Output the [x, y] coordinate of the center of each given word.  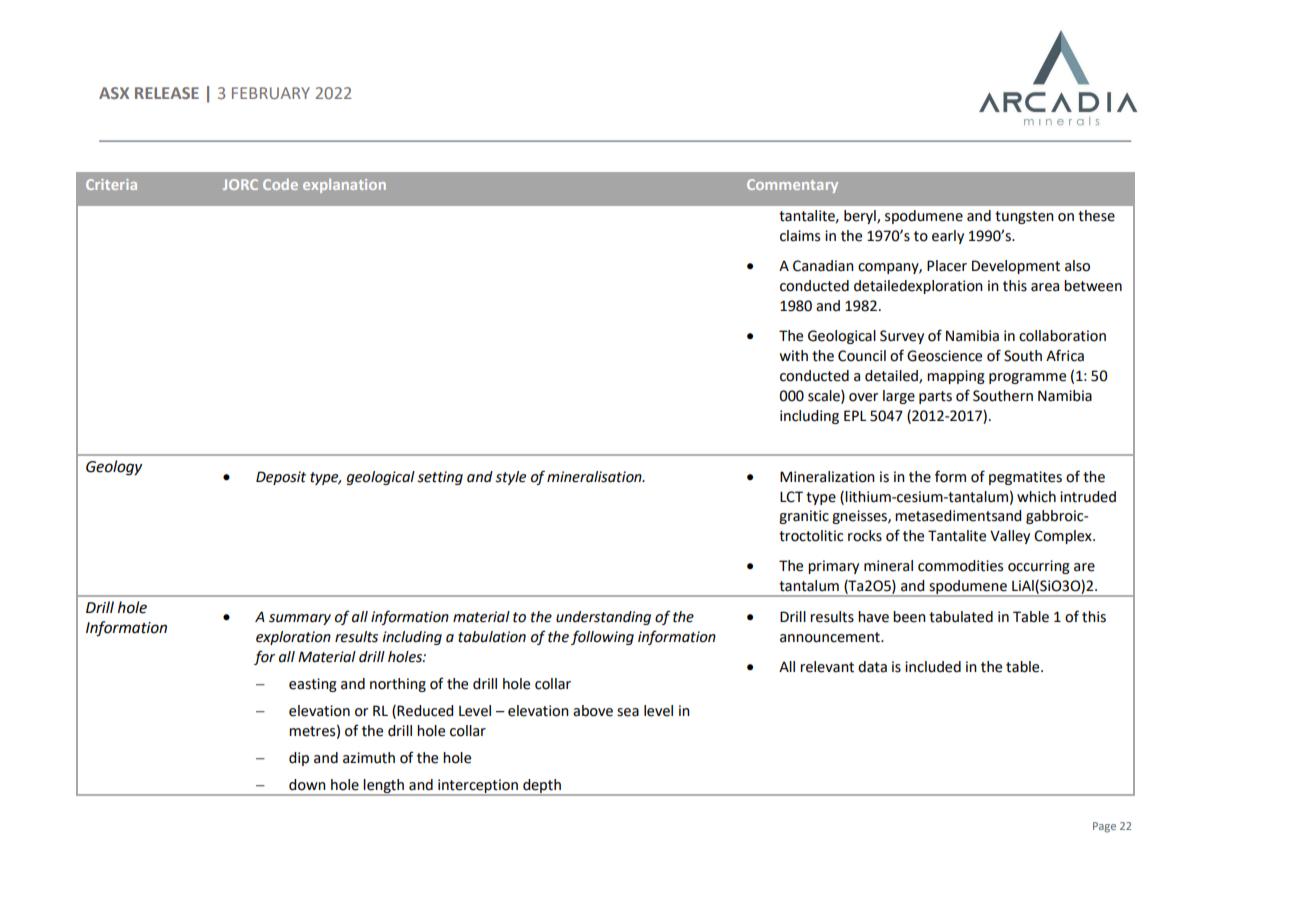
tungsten [1024, 217]
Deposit [281, 478]
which [1036, 497]
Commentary [792, 186]
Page [1104, 827]
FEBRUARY [271, 93]
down [307, 785]
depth [542, 787]
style [510, 478]
